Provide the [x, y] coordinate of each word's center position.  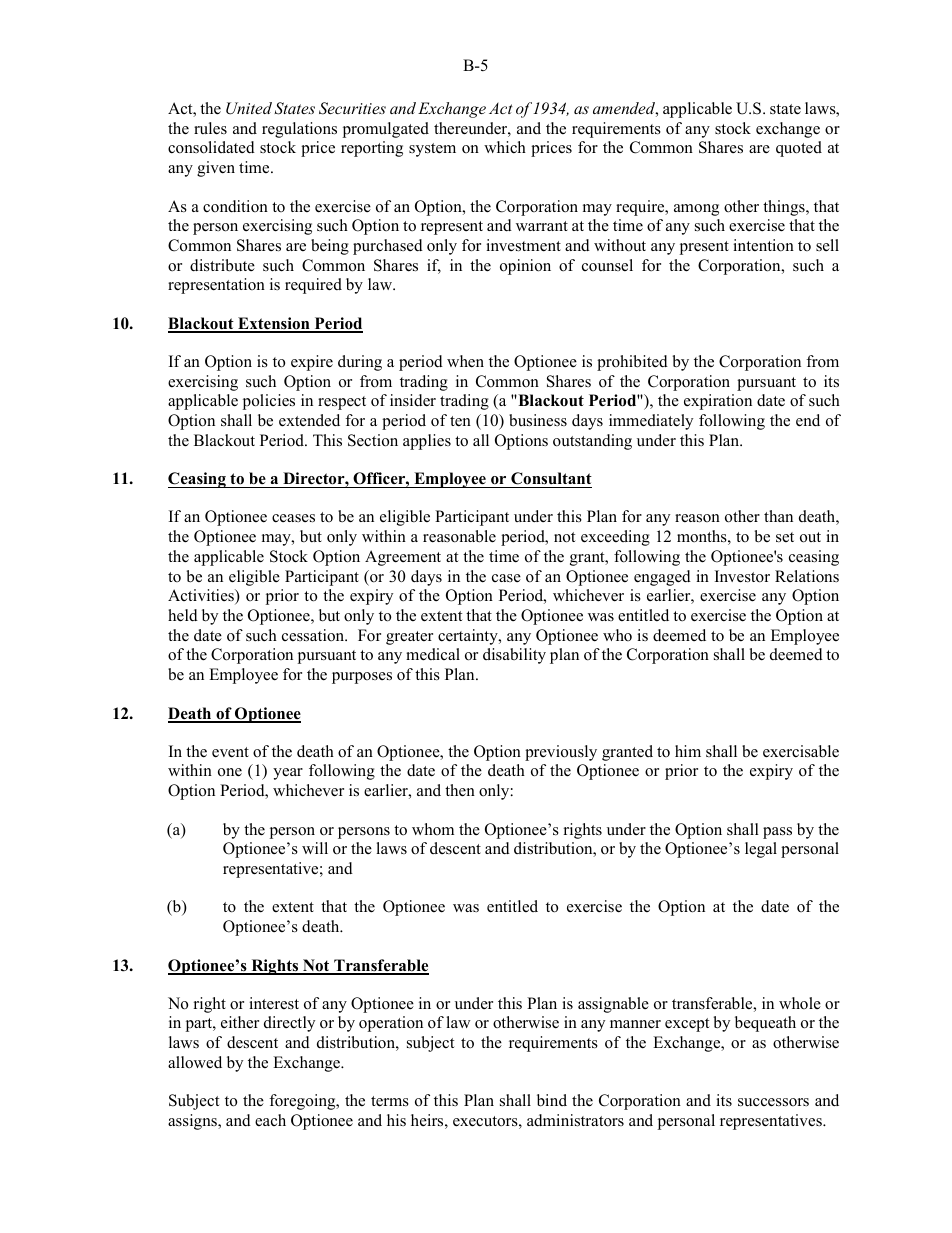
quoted [799, 149]
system [432, 150]
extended [309, 420]
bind [552, 1100]
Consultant [550, 480]
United [249, 108]
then [460, 790]
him [688, 751]
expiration [718, 402]
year [288, 774]
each [270, 1120]
